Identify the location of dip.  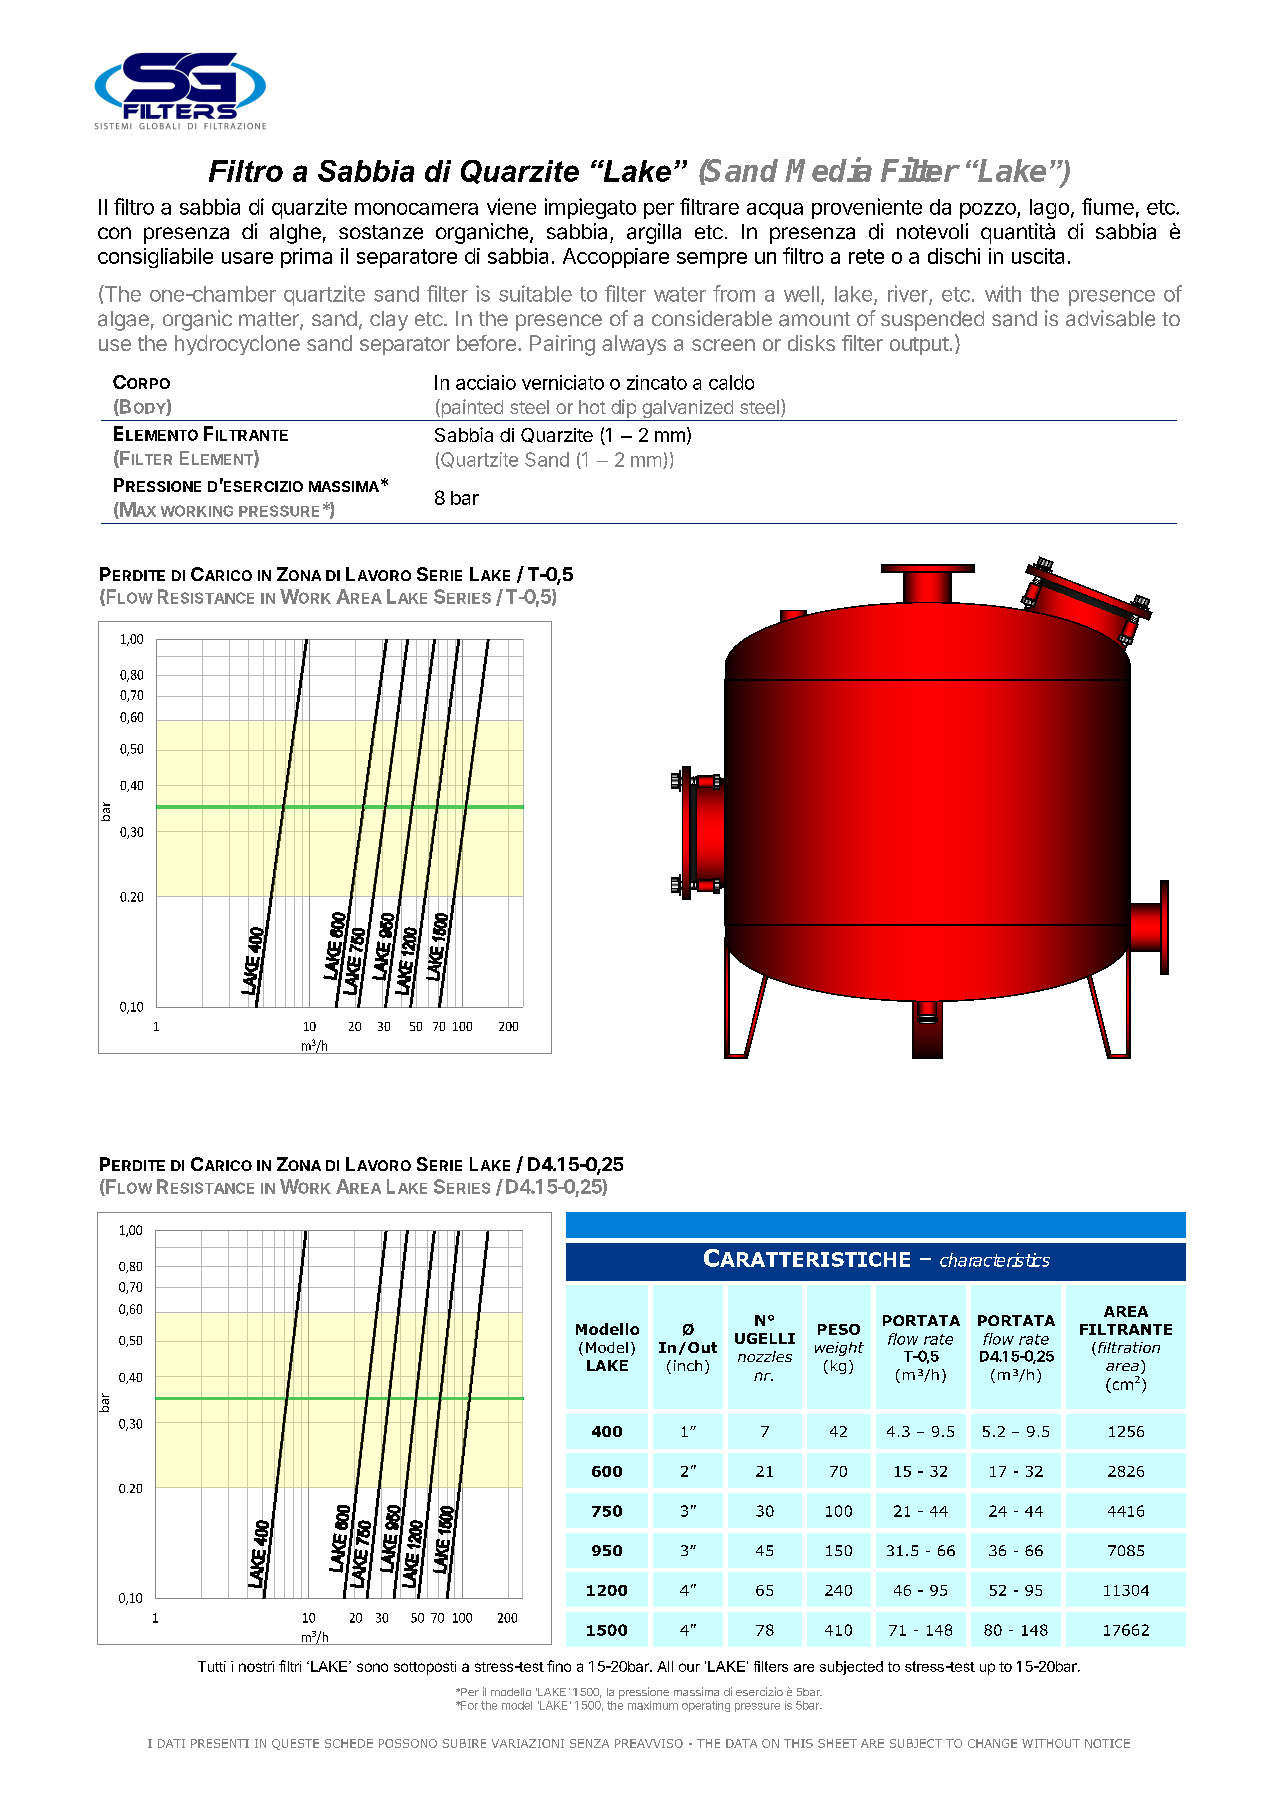
(623, 410).
